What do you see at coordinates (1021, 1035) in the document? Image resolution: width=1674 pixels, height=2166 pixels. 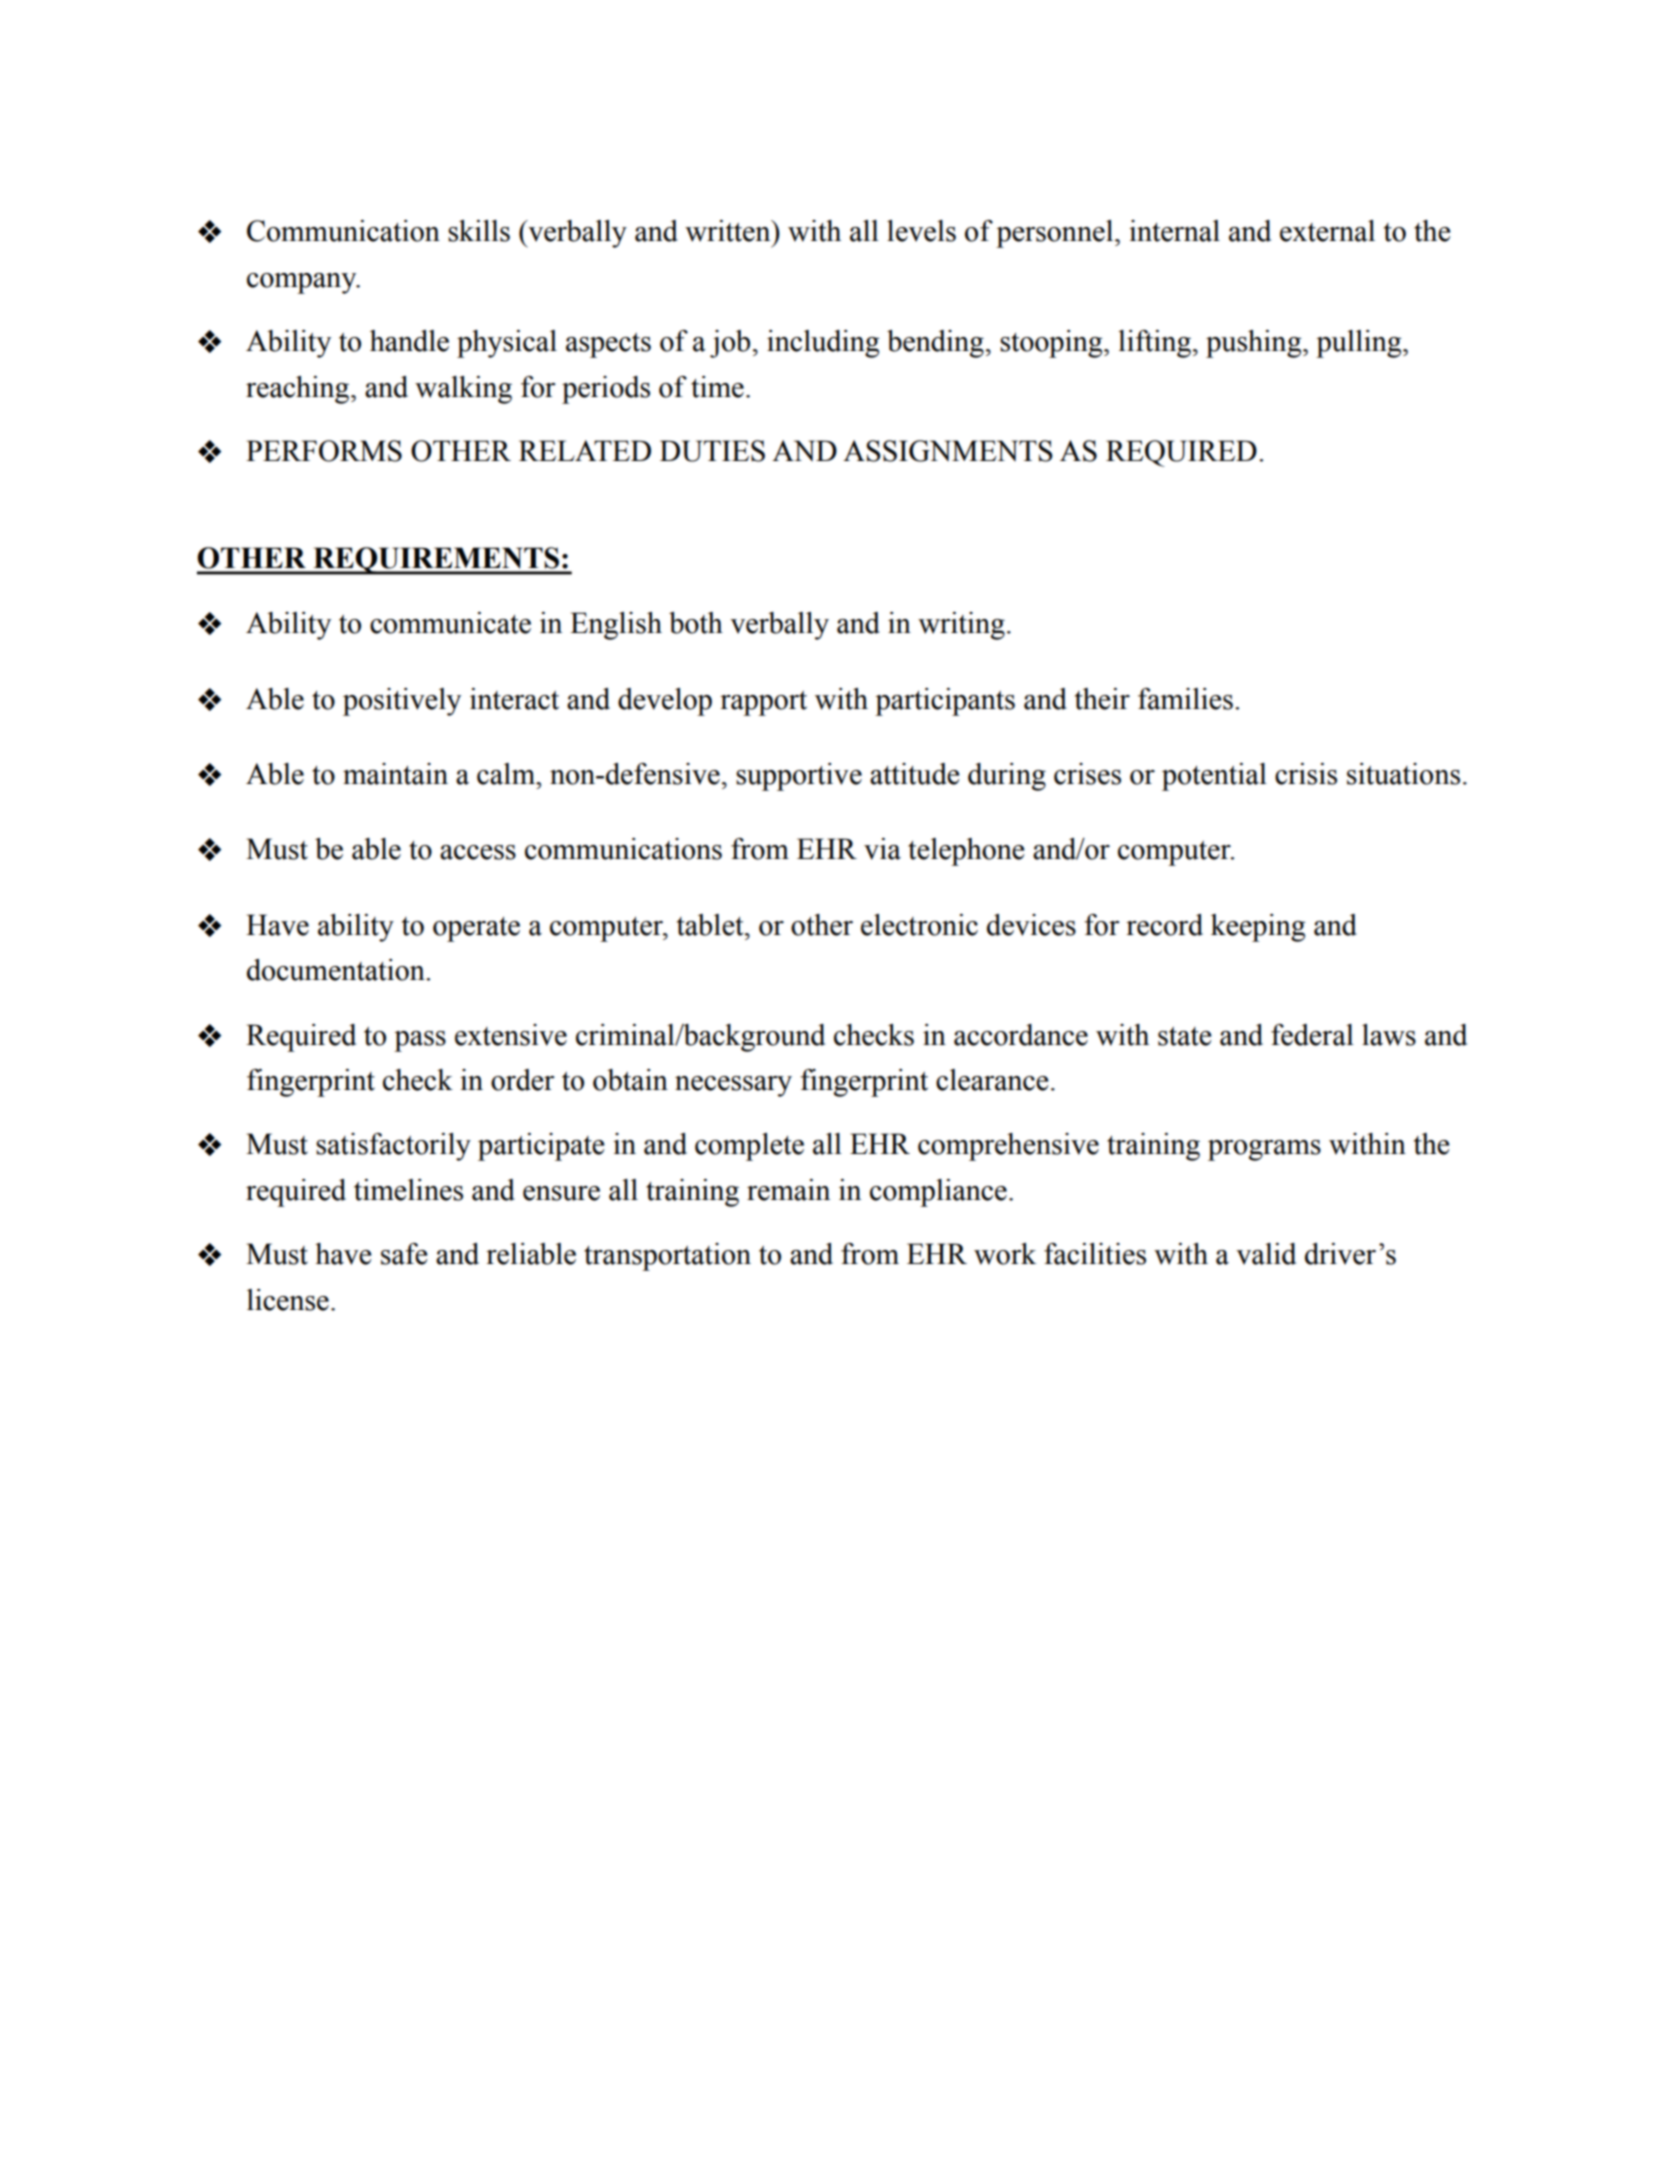 I see `accordance` at bounding box center [1021, 1035].
